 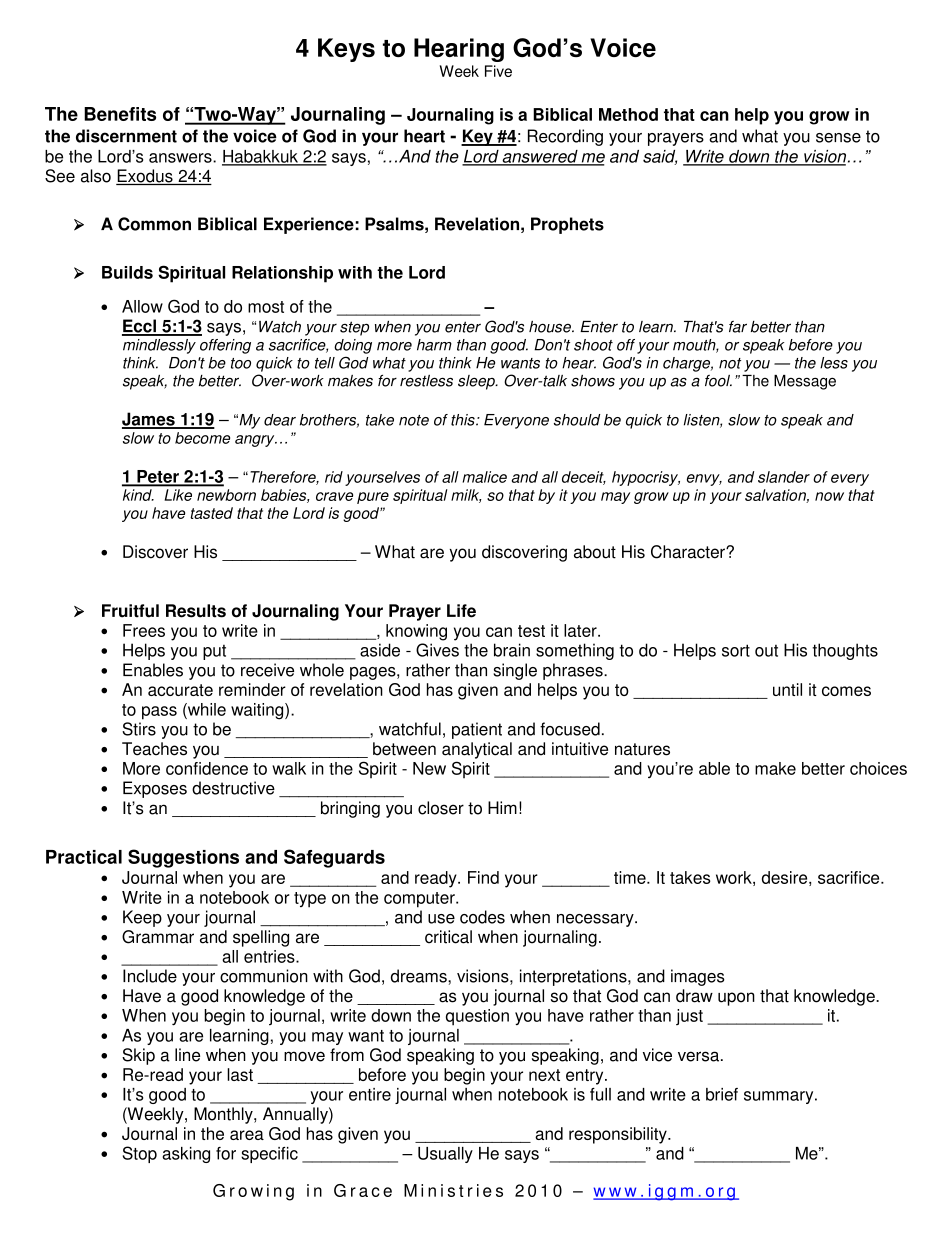 I want to click on slander, so click(x=784, y=477).
